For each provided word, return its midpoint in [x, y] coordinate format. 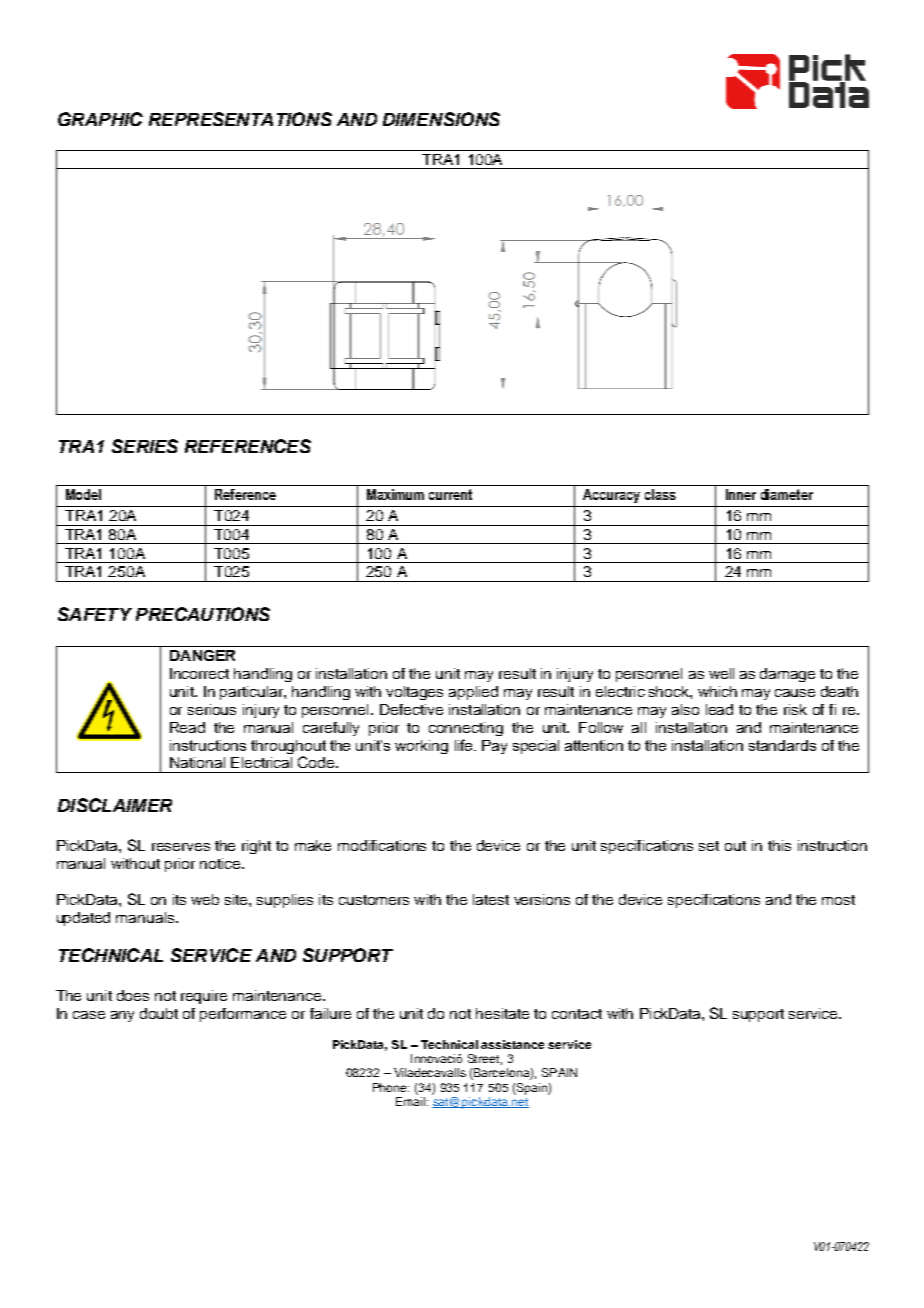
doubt [159, 1013]
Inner [741, 494]
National [197, 762]
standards [782, 745]
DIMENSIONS [441, 119]
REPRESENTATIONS [240, 119]
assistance [512, 1044]
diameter [787, 494]
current [450, 494]
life [465, 745]
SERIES [145, 446]
